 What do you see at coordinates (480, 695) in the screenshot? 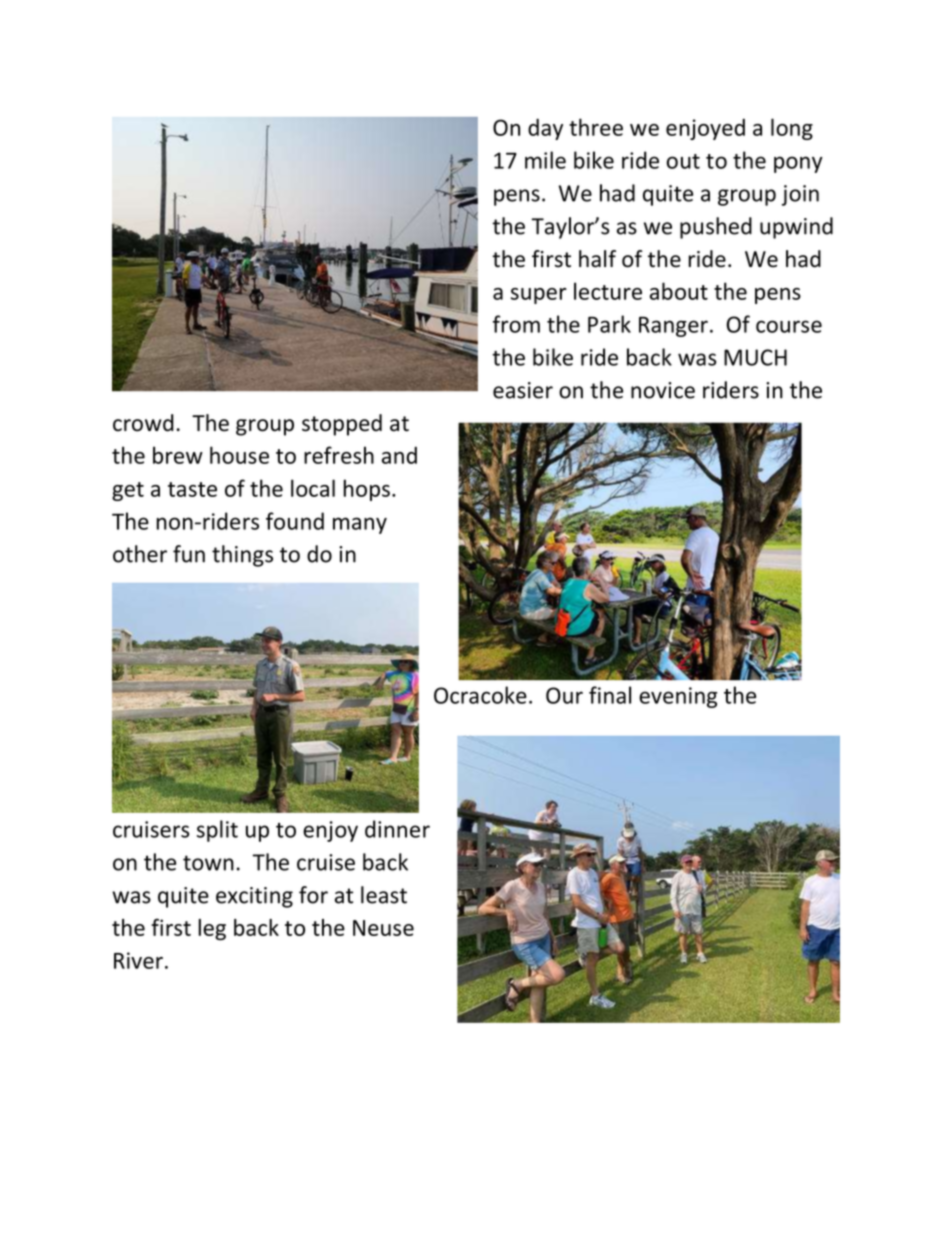
I see `Ocracoke` at bounding box center [480, 695].
